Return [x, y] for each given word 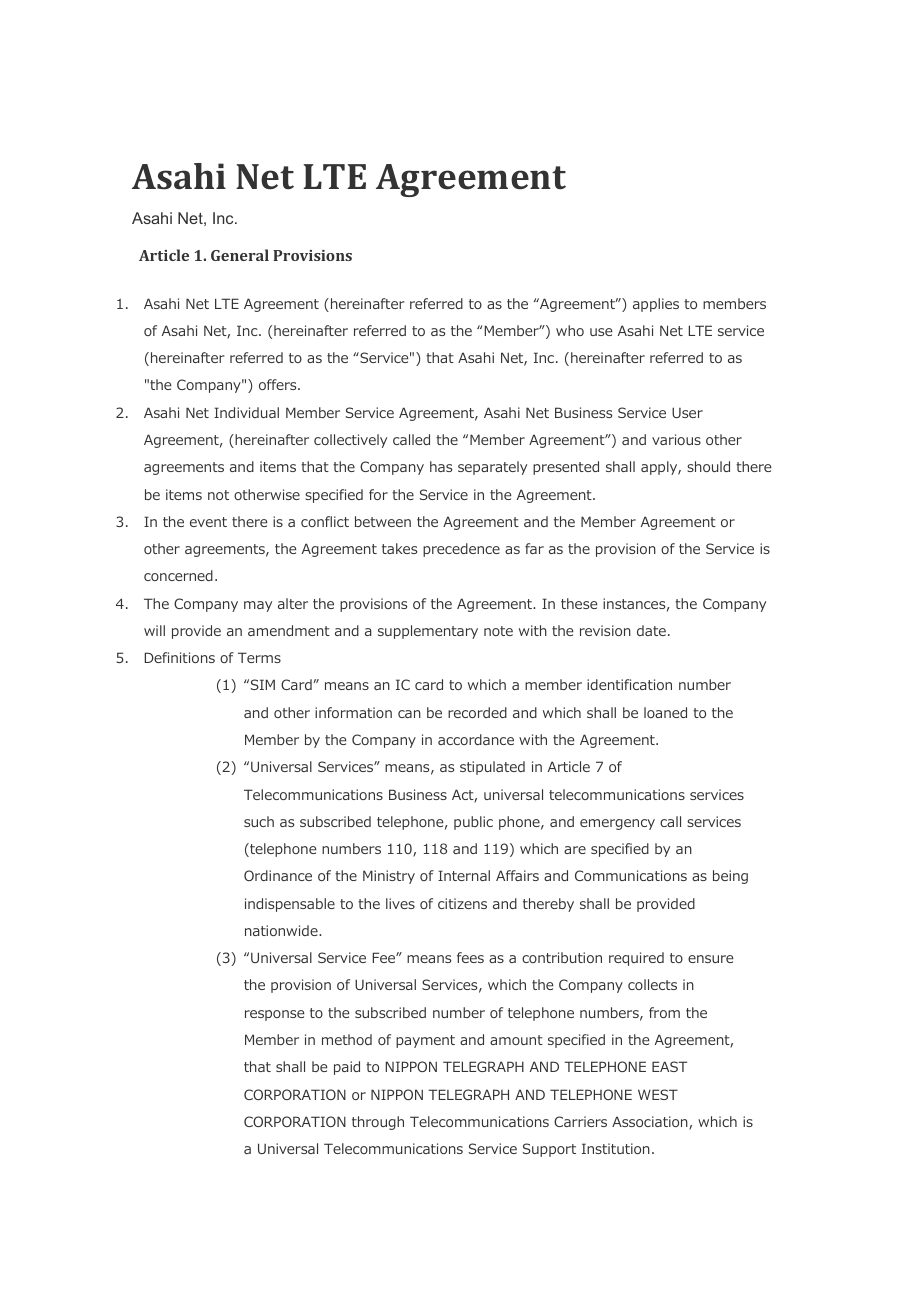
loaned [665, 712]
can [409, 714]
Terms [259, 657]
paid [347, 1068]
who [570, 330]
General [240, 255]
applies [656, 305]
